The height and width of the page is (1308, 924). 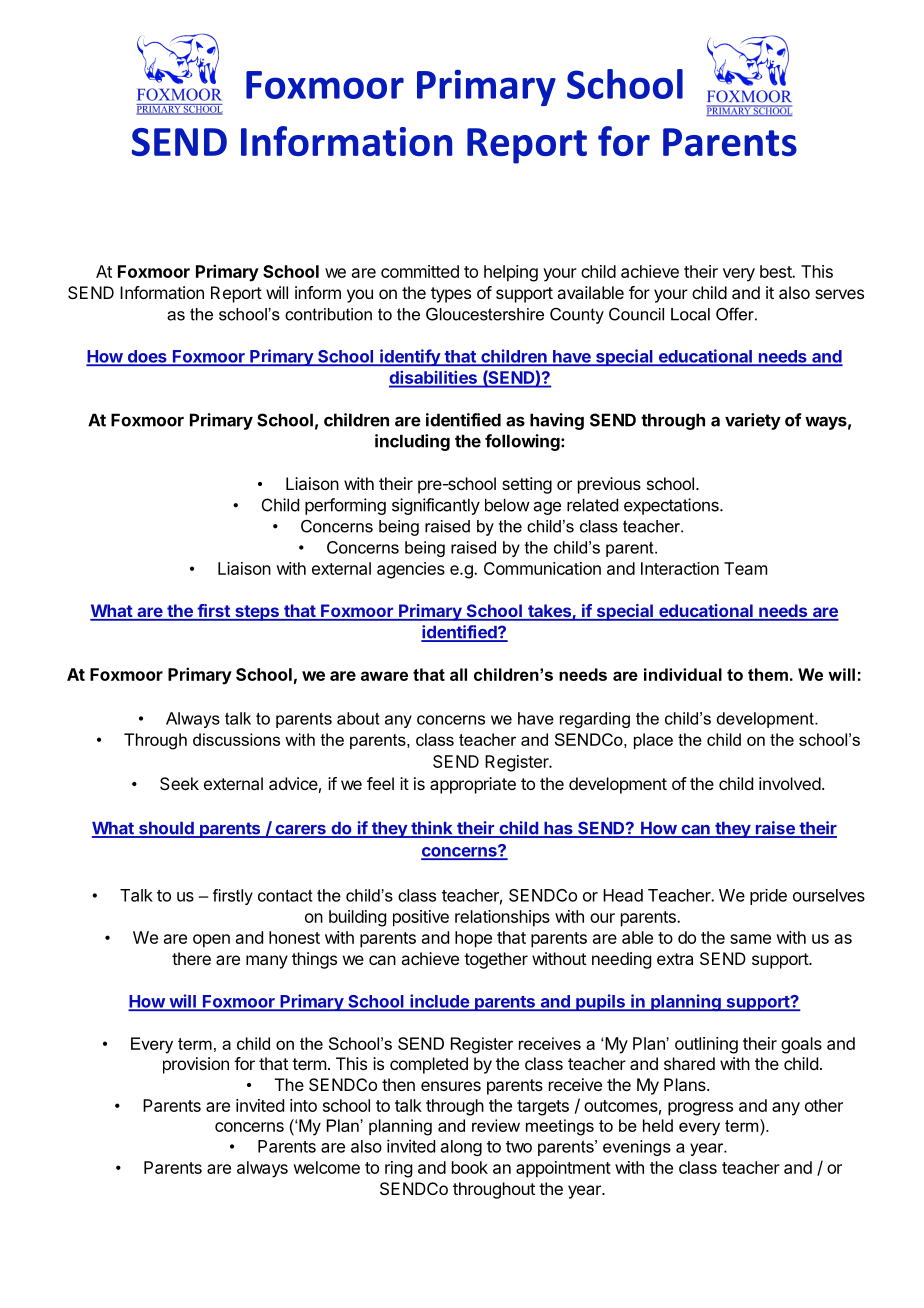 I want to click on Local, so click(x=690, y=314).
